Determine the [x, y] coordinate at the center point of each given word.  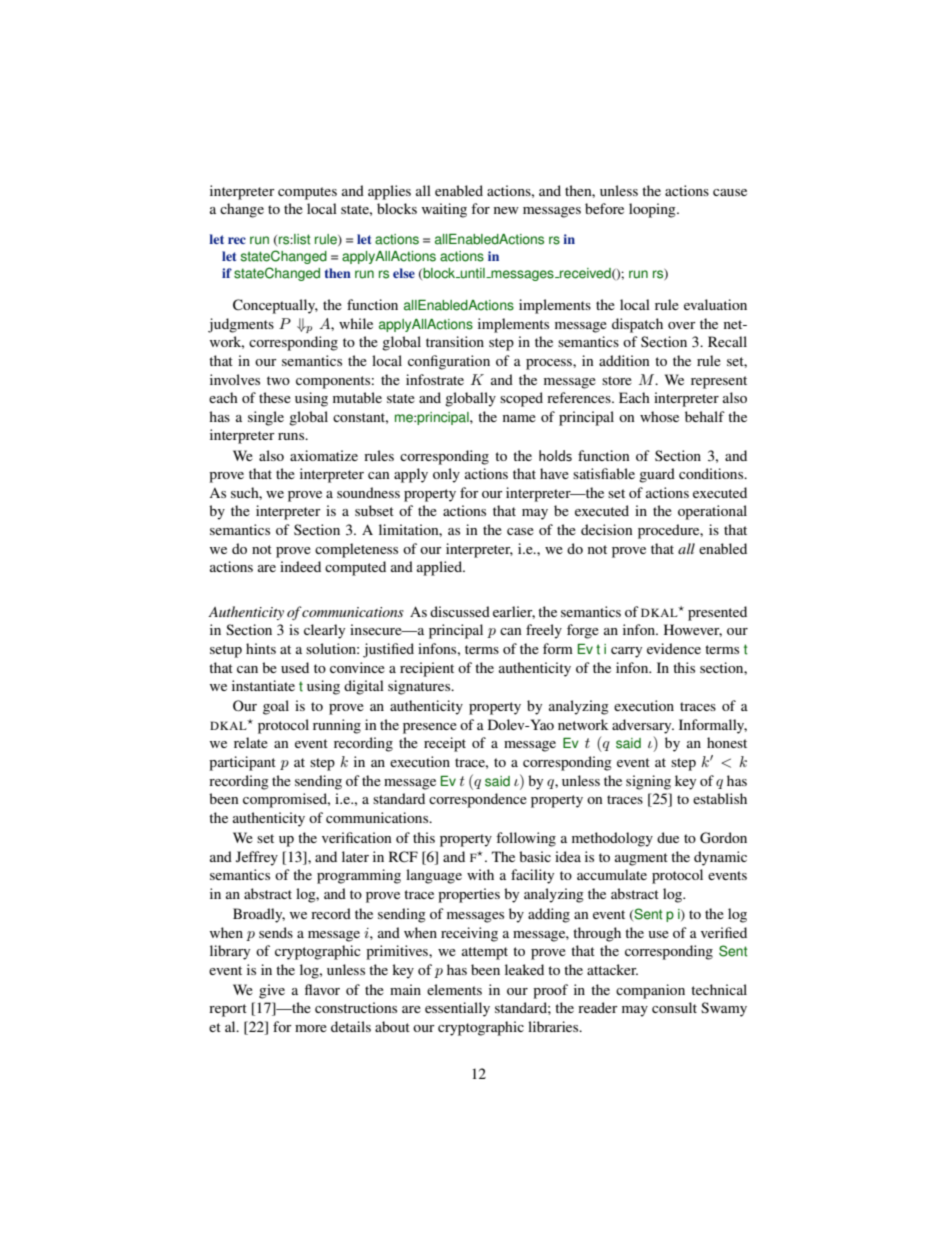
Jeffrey [257, 858]
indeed [300, 566]
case [520, 531]
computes [307, 193]
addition [624, 360]
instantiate [263, 685]
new [506, 210]
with [480, 874]
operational [712, 512]
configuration [449, 362]
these [275, 397]
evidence [674, 648]
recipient [427, 669]
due [668, 837]
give [272, 991]
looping [653, 210]
